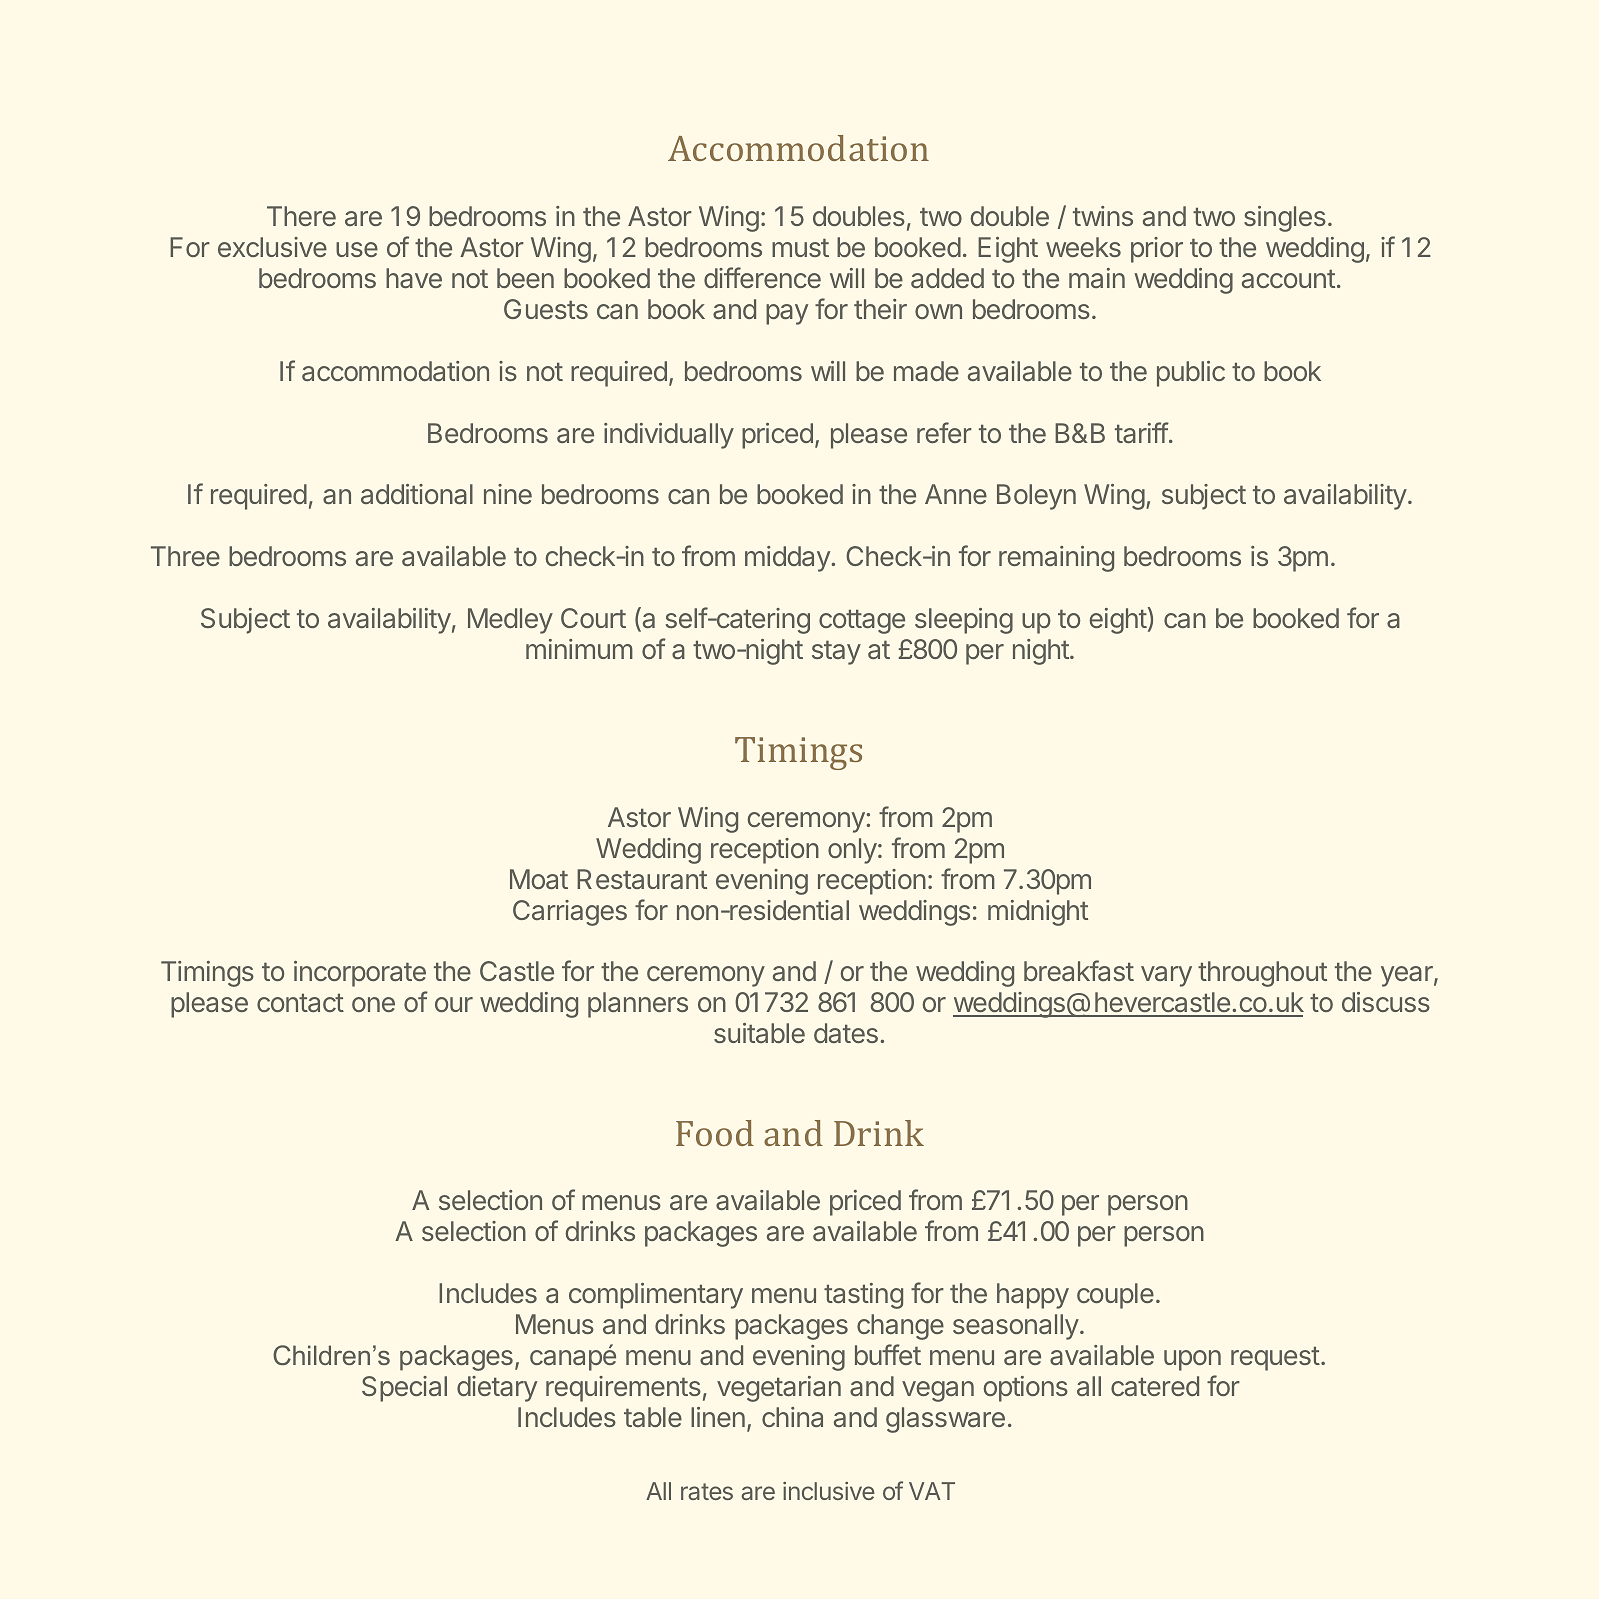  What do you see at coordinates (800, 248) in the document?
I see `must` at bounding box center [800, 248].
